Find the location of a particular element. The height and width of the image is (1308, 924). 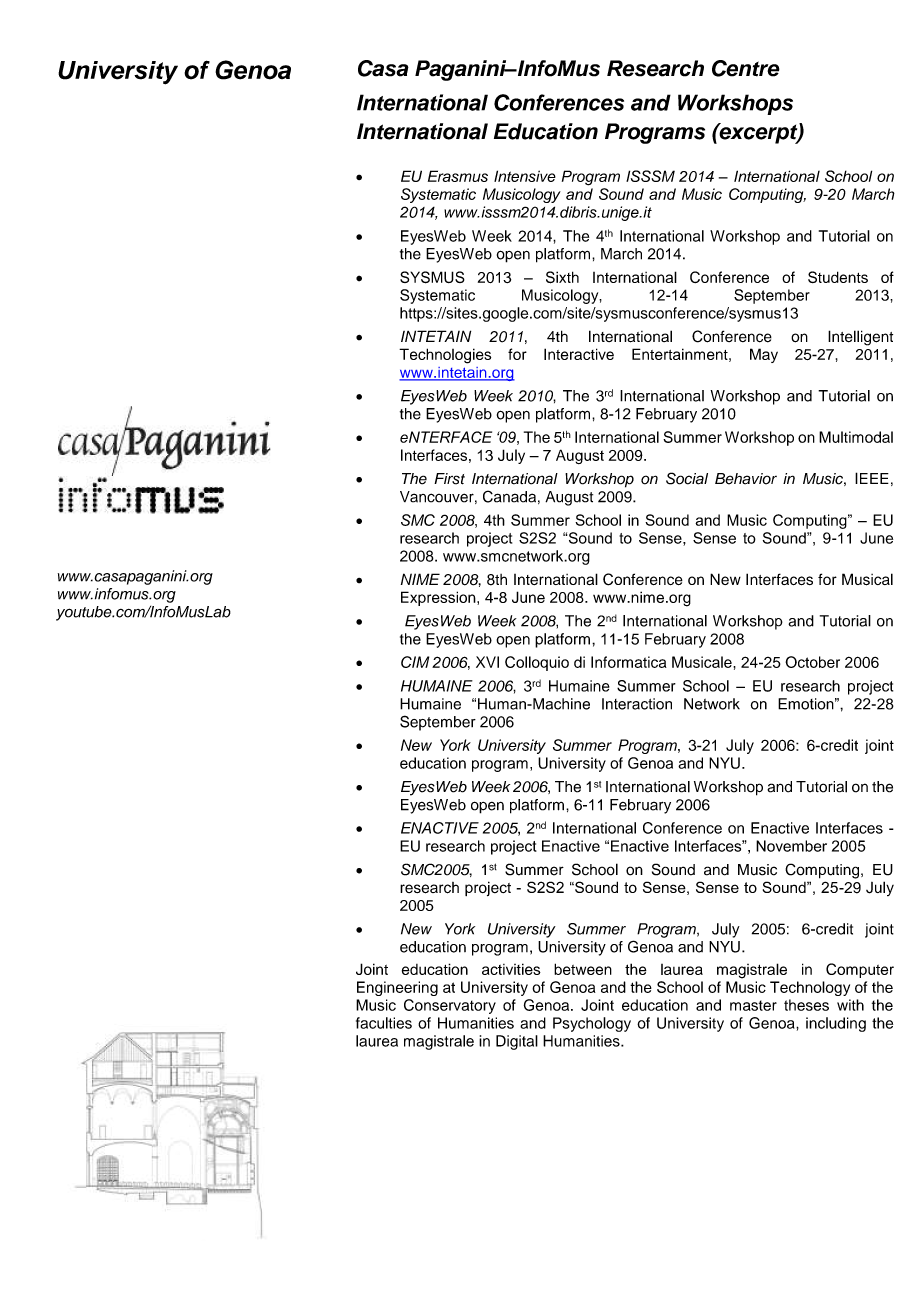

Conservatory is located at coordinates (450, 1006).
